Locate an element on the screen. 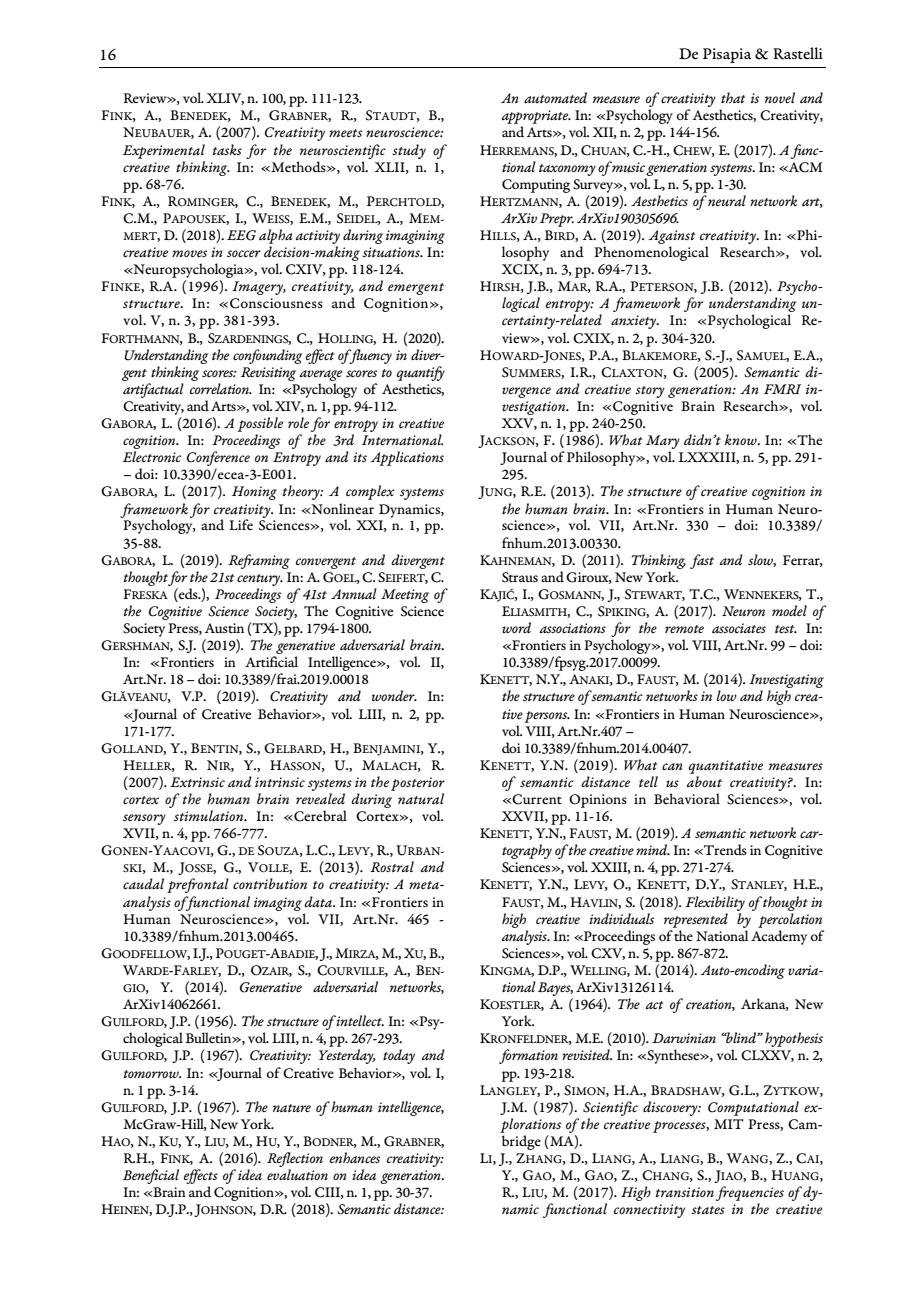 The width and height of the screenshot is (924, 1308). word is located at coordinates (516, 627).
